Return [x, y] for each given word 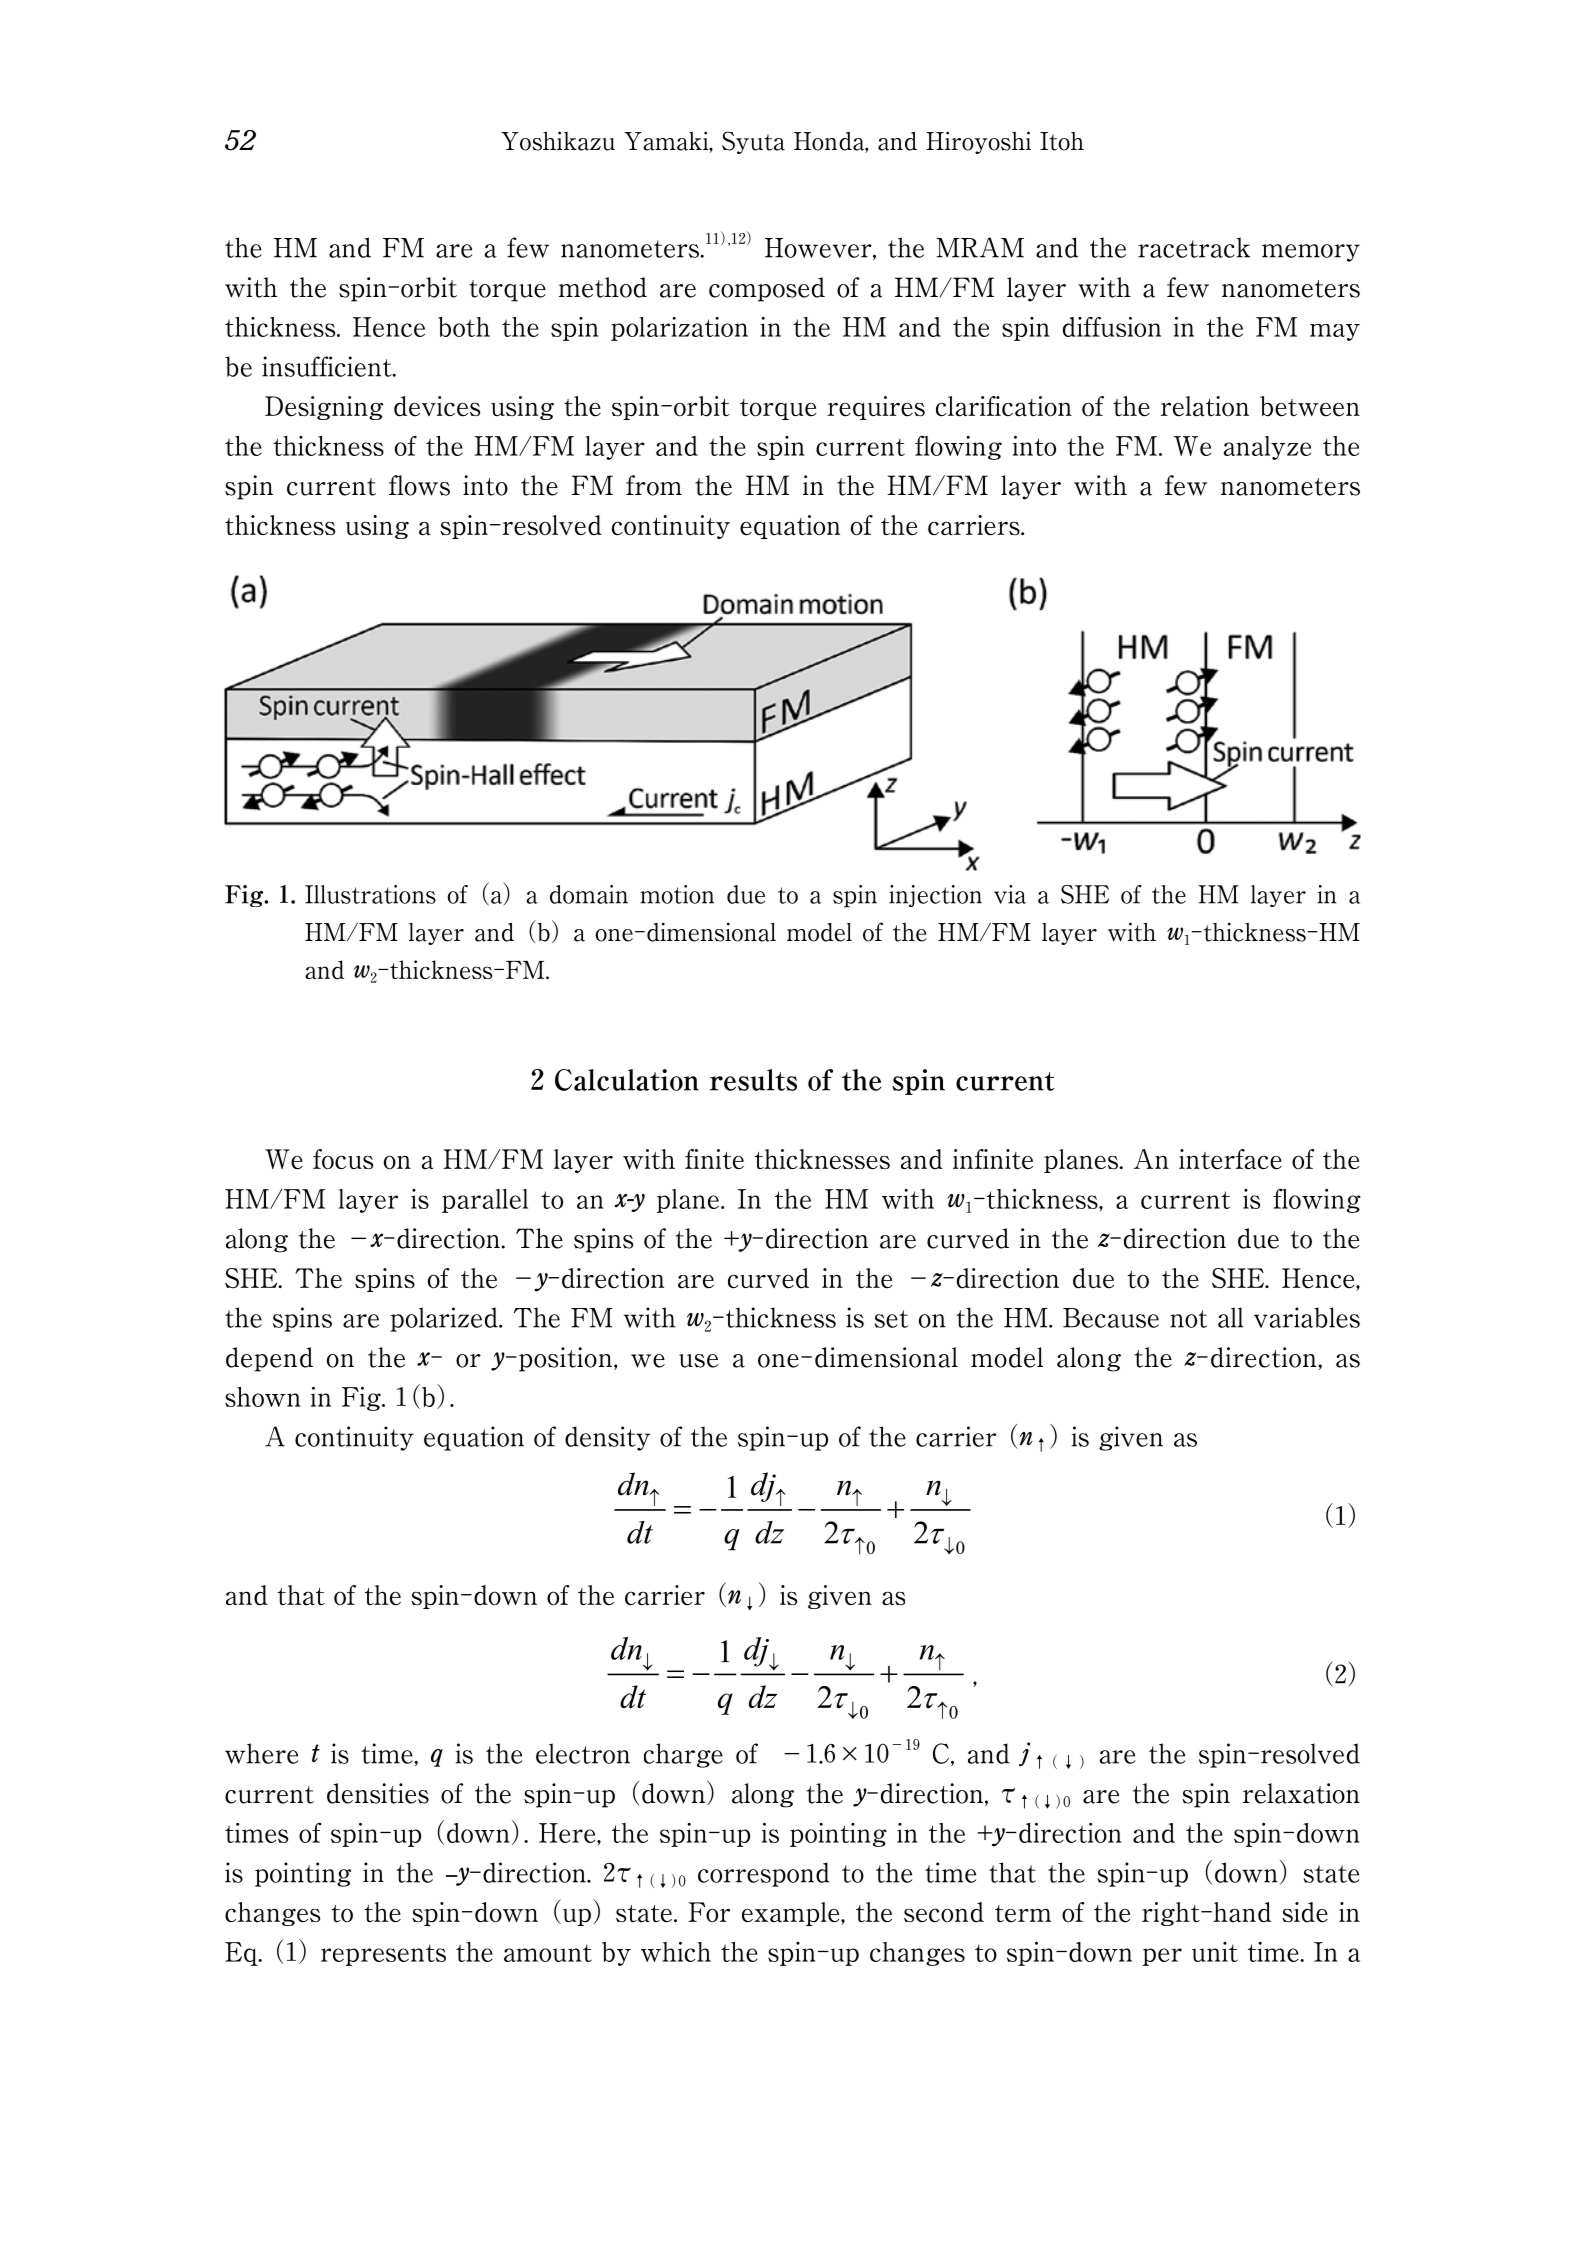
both [464, 327]
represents [383, 1955]
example [792, 1914]
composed [767, 289]
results [753, 1080]
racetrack [1194, 247]
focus [343, 1159]
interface [1230, 1159]
